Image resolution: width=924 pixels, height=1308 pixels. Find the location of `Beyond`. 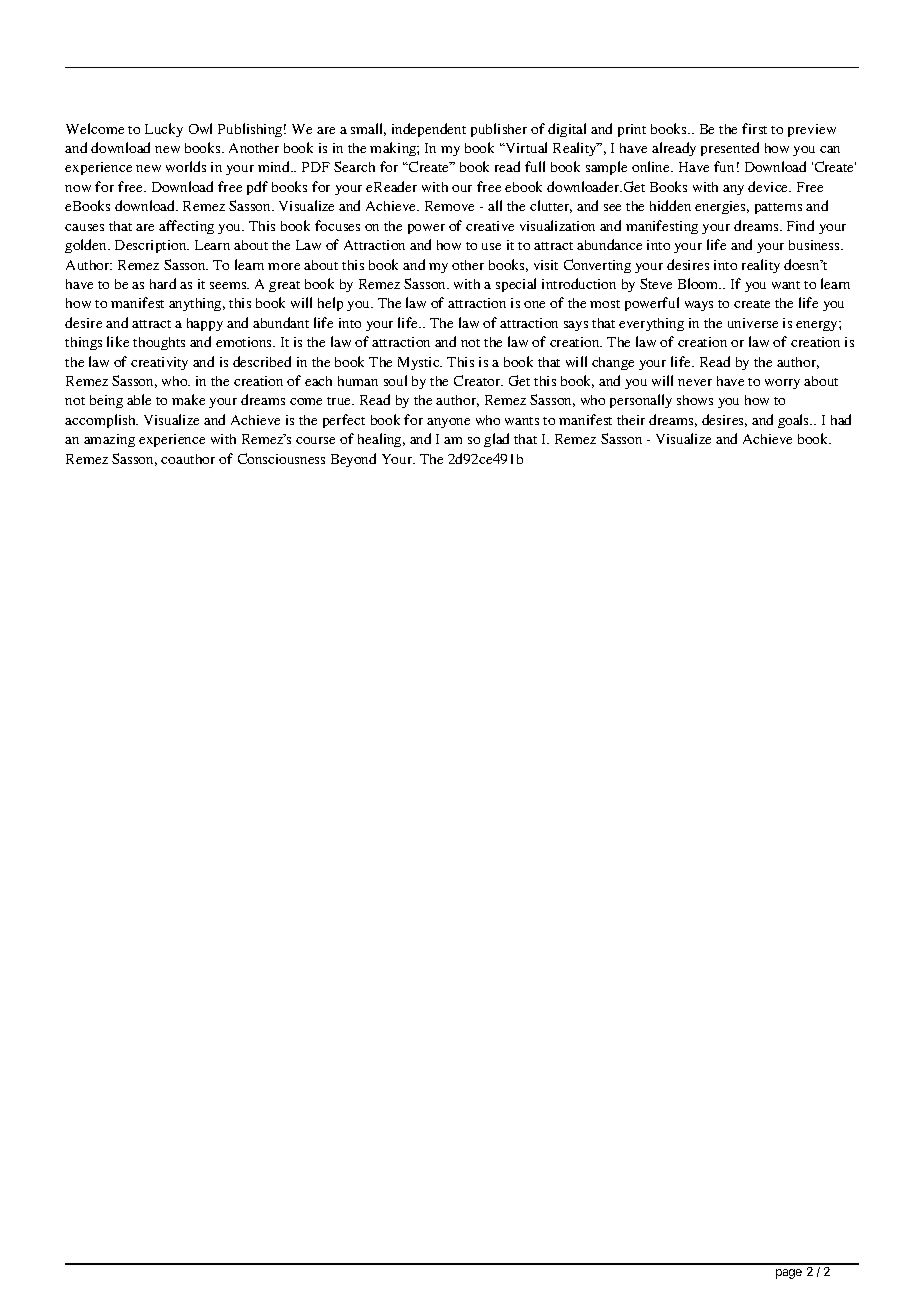

Beyond is located at coordinates (353, 460).
